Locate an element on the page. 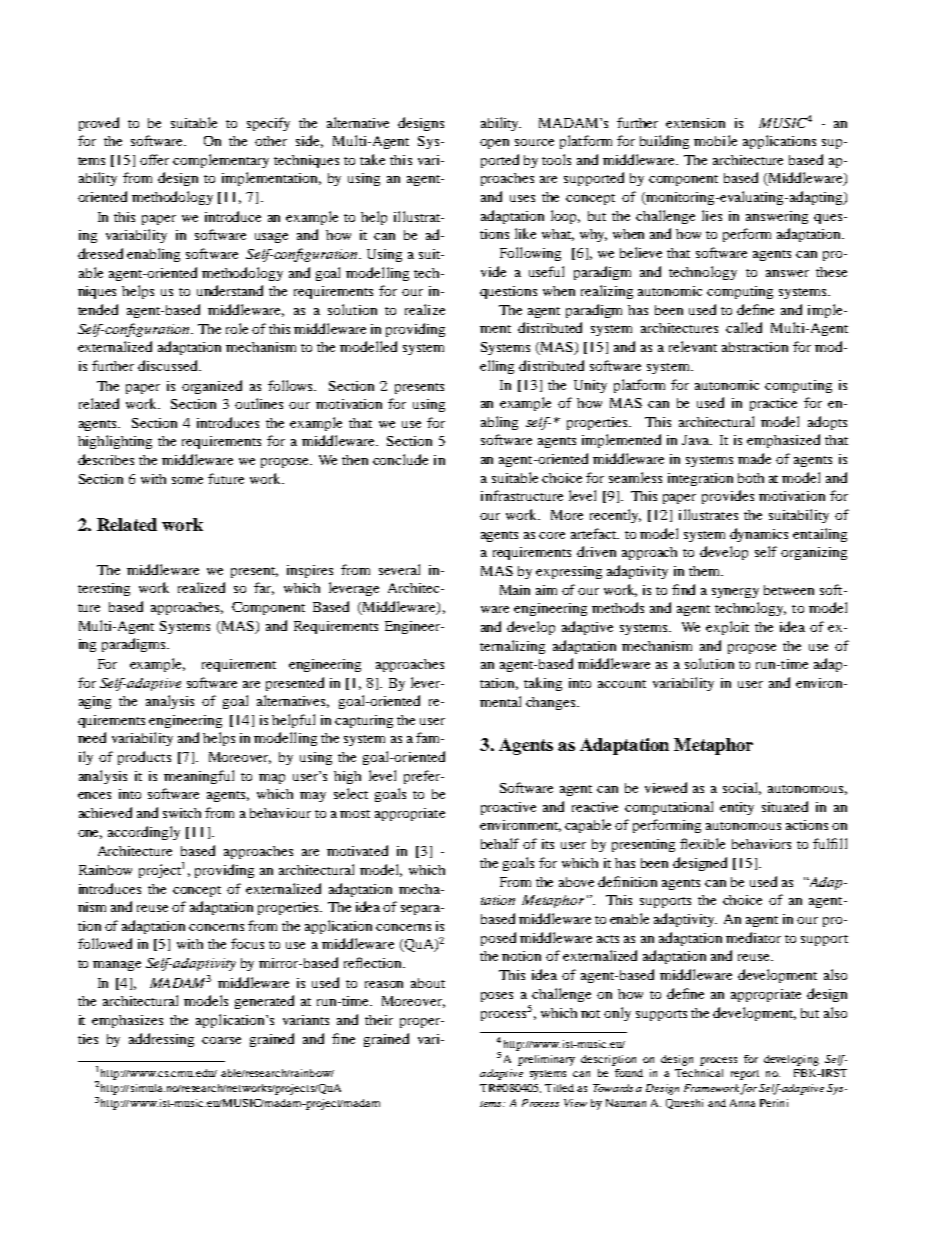 The image size is (952, 1233). addressing is located at coordinates (161, 1040).
